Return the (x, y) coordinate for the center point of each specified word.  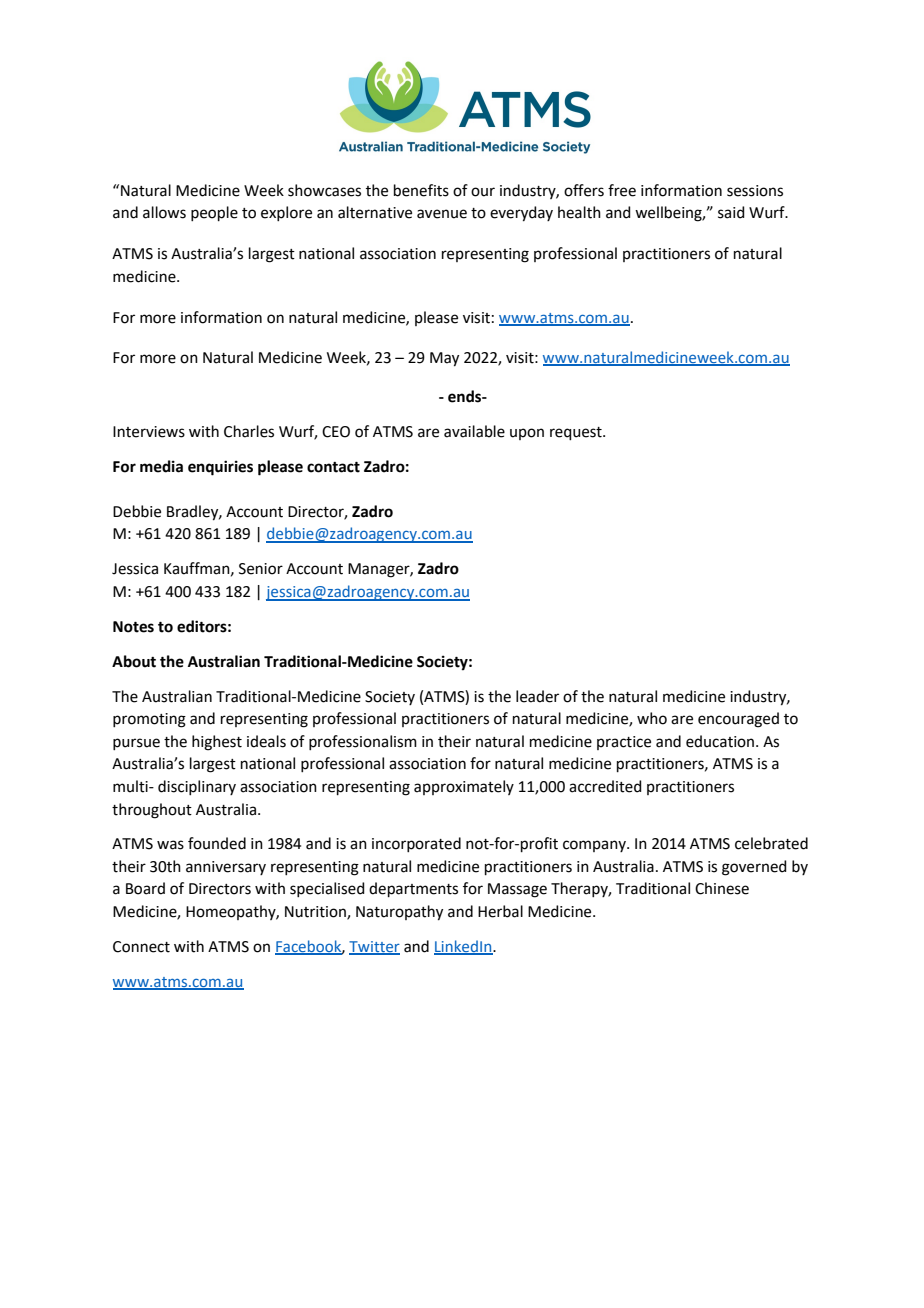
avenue (442, 214)
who (652, 718)
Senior (261, 569)
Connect (141, 947)
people (214, 213)
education (721, 741)
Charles (249, 431)
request (577, 433)
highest (217, 743)
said (731, 212)
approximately (464, 787)
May (444, 359)
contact (333, 467)
